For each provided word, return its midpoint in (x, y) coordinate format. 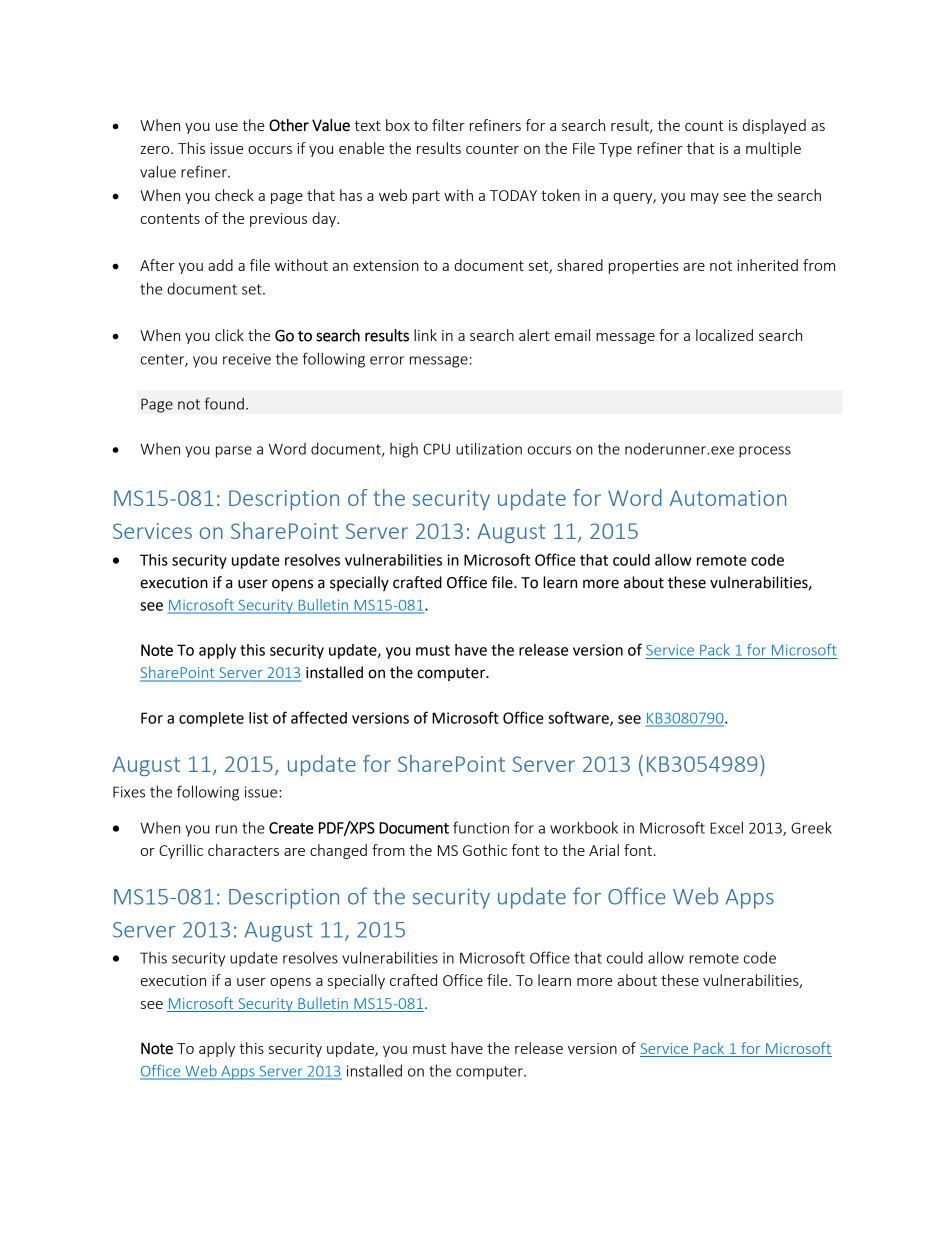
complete (211, 719)
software (579, 718)
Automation (728, 498)
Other (289, 125)
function (481, 827)
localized (724, 335)
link (425, 335)
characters (243, 850)
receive (247, 359)
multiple (773, 149)
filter (448, 125)
